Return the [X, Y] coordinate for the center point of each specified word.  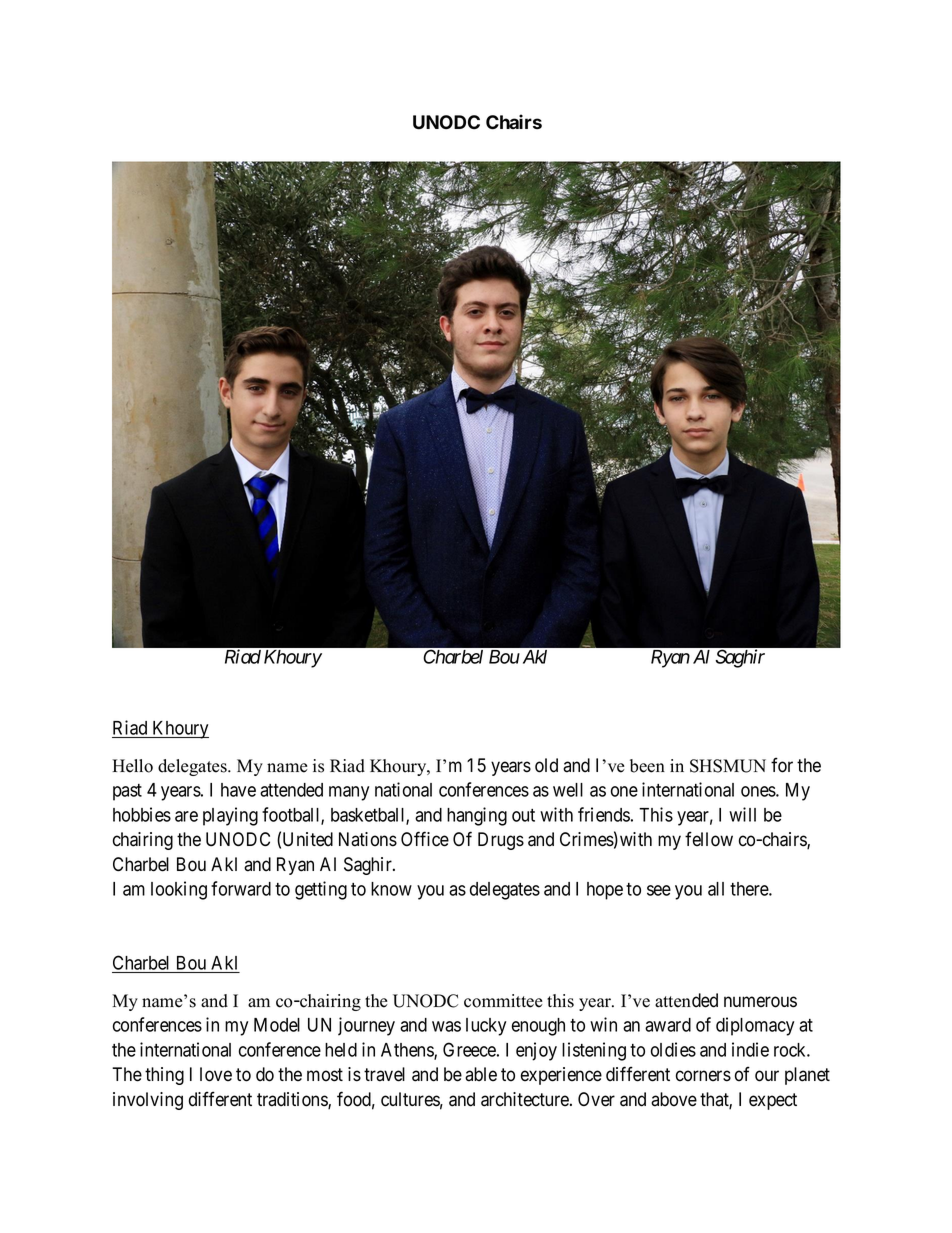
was [446, 1026]
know [391, 889]
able [481, 1074]
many [349, 793]
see [659, 890]
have [238, 790]
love [216, 1074]
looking [179, 890]
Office [425, 839]
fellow [709, 839]
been [647, 766]
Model [277, 1025]
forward [241, 888]
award [668, 1025]
